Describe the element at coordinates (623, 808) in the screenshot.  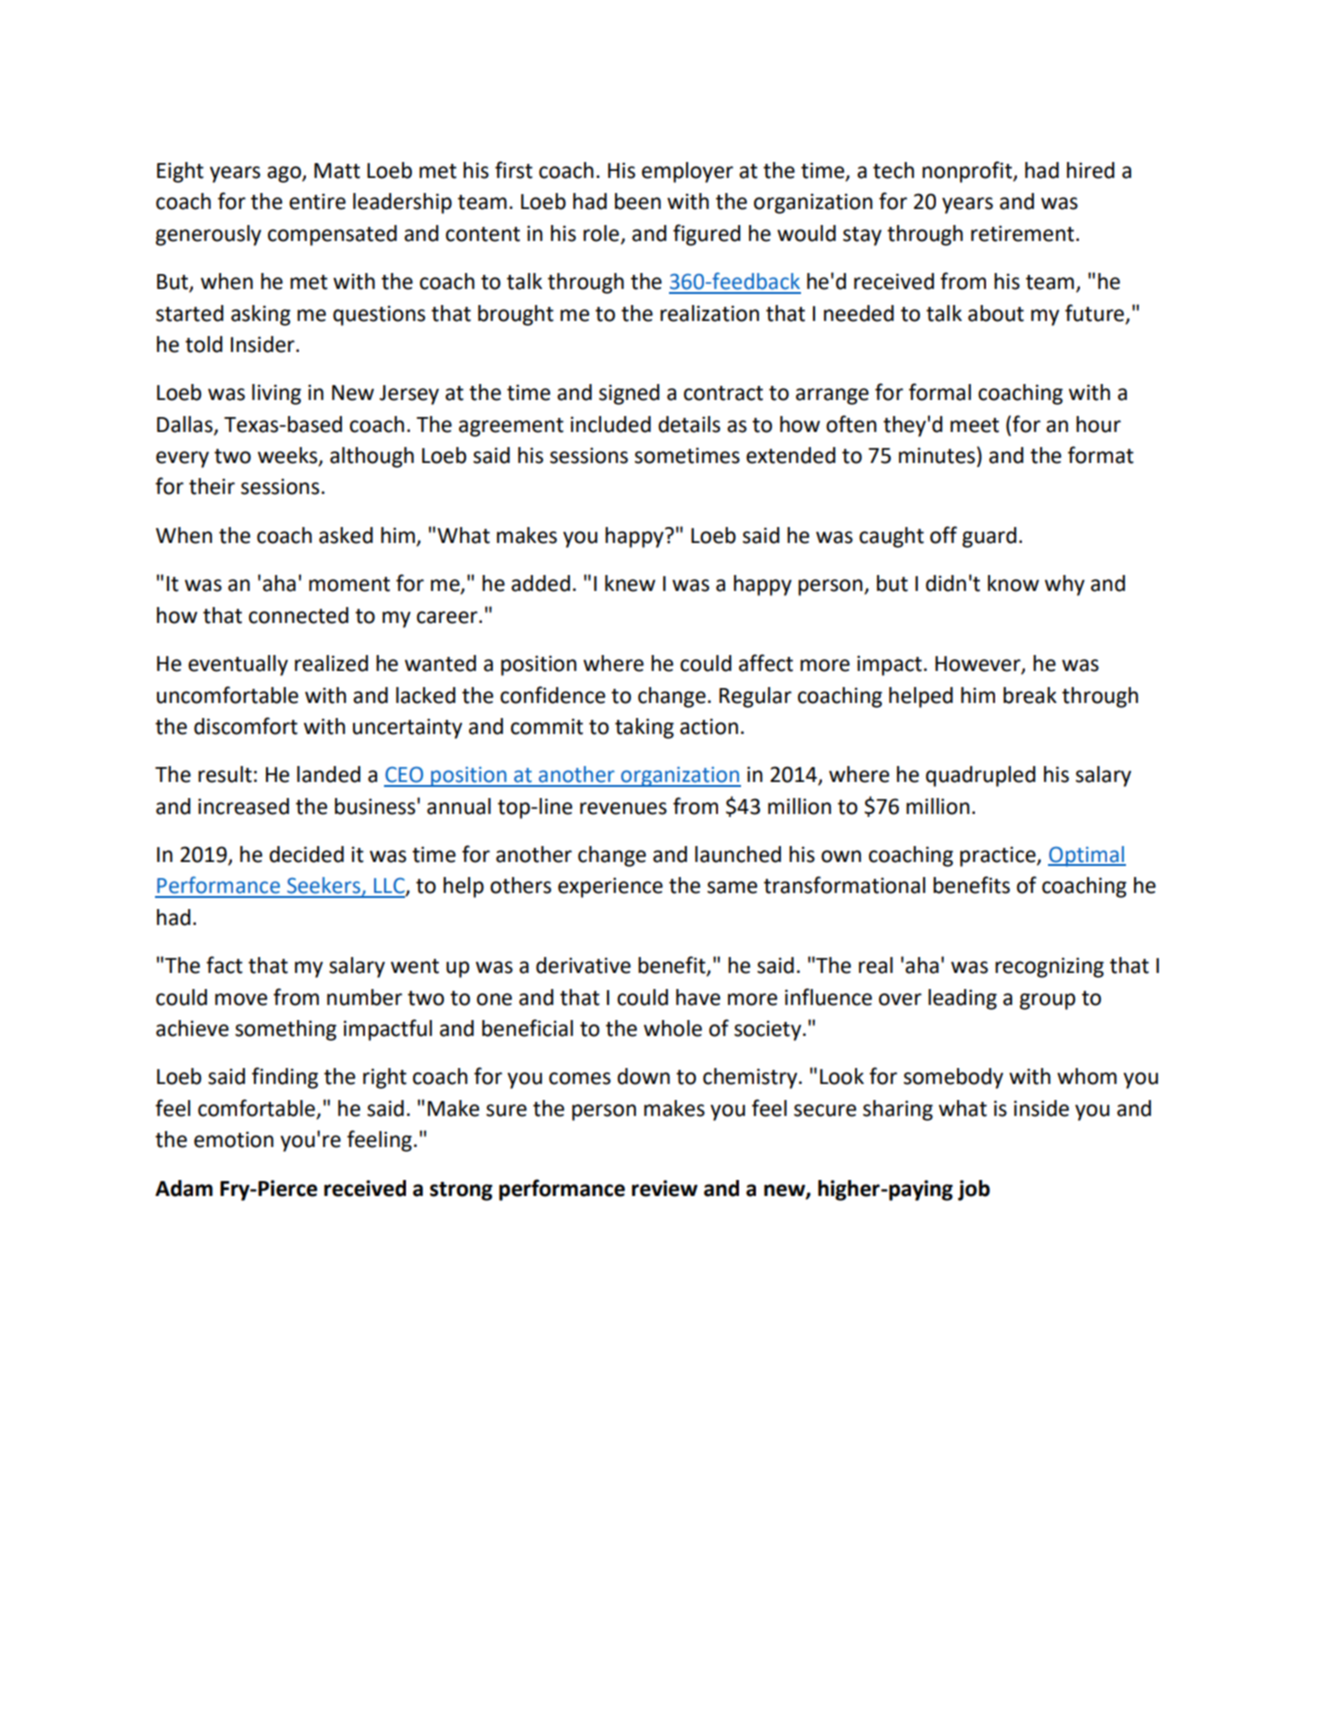
I see `revenues` at that location.
